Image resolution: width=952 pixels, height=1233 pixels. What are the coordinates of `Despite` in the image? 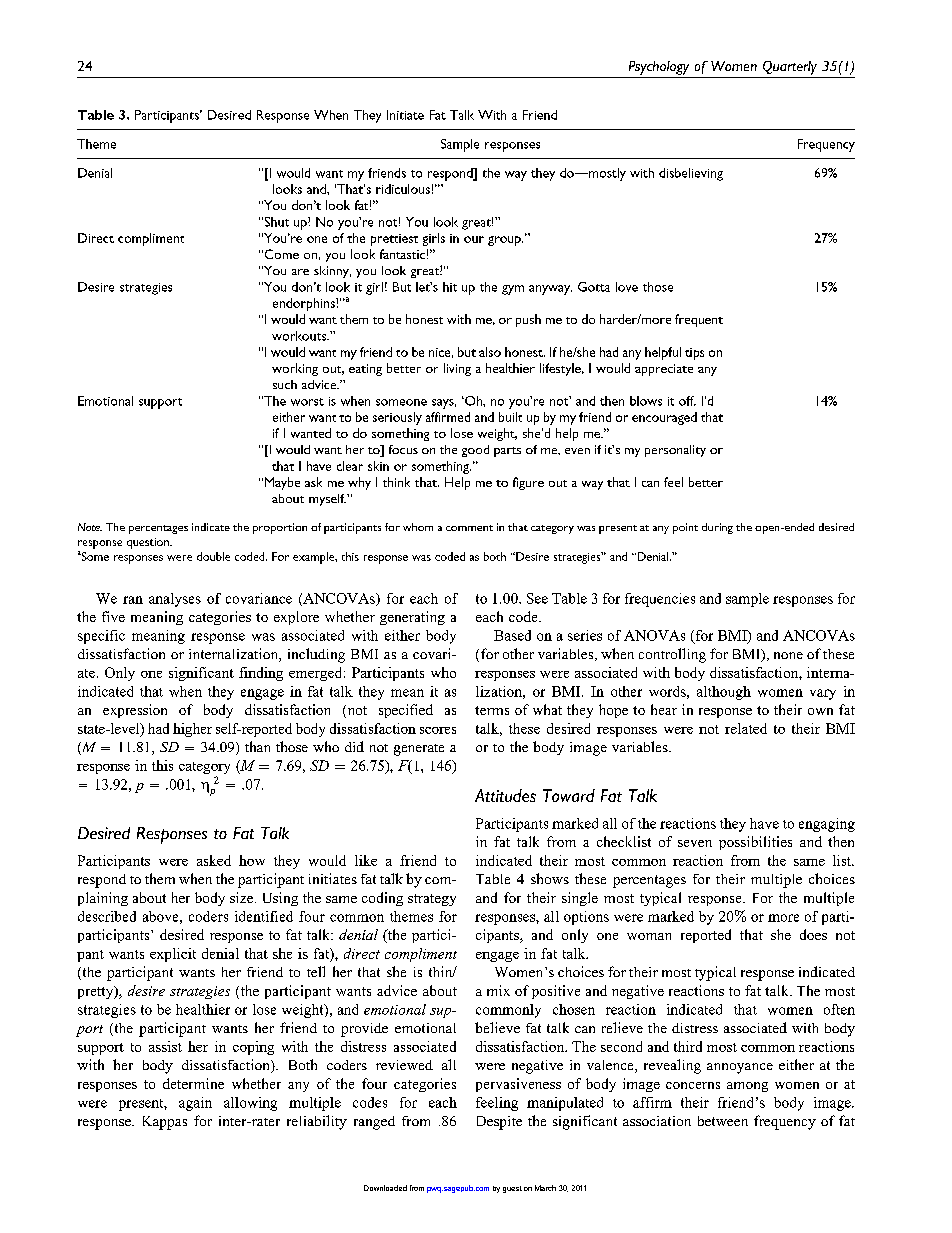 It's located at (499, 1123).
